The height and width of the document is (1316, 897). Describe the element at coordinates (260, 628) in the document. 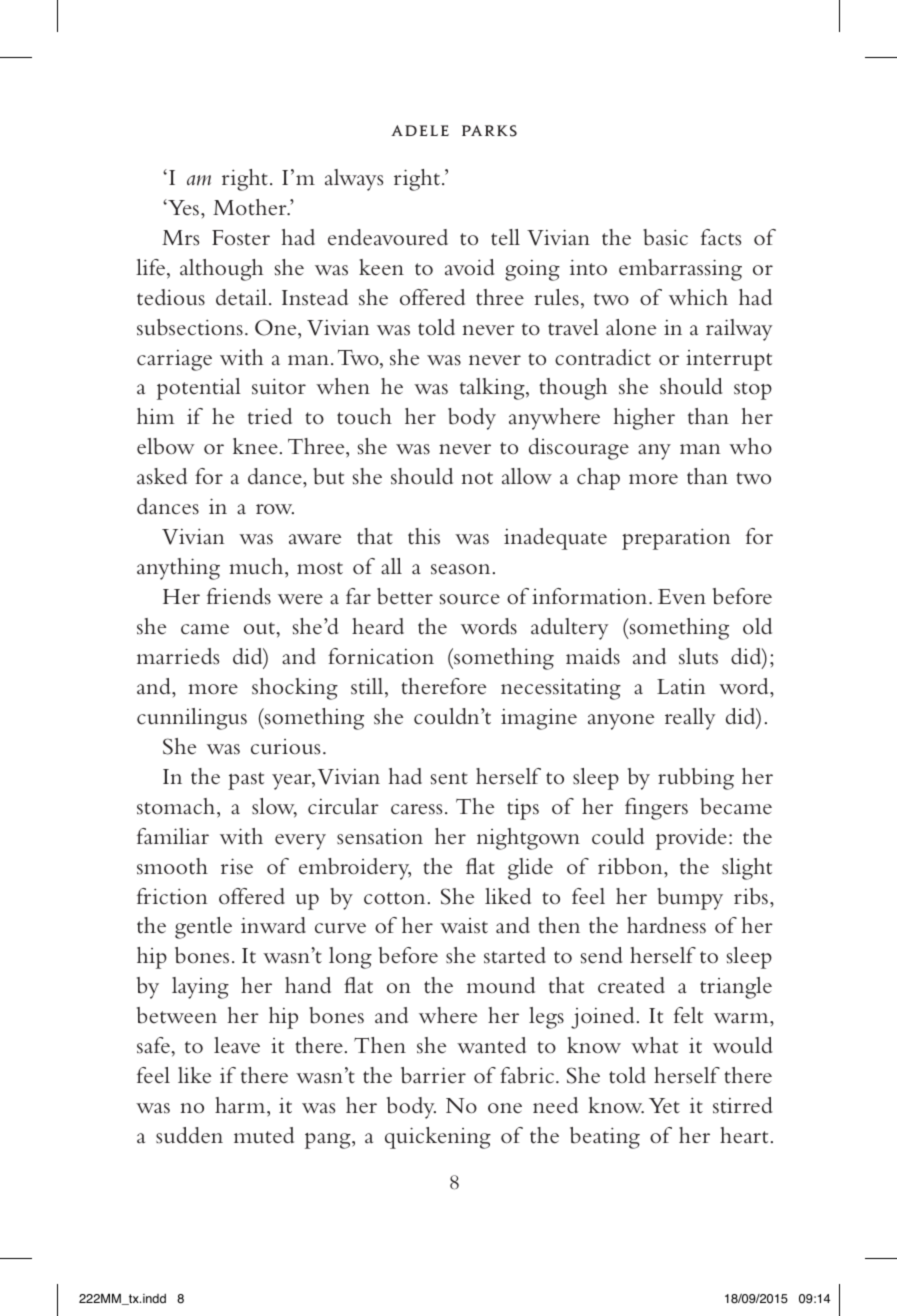

I see `out` at that location.
